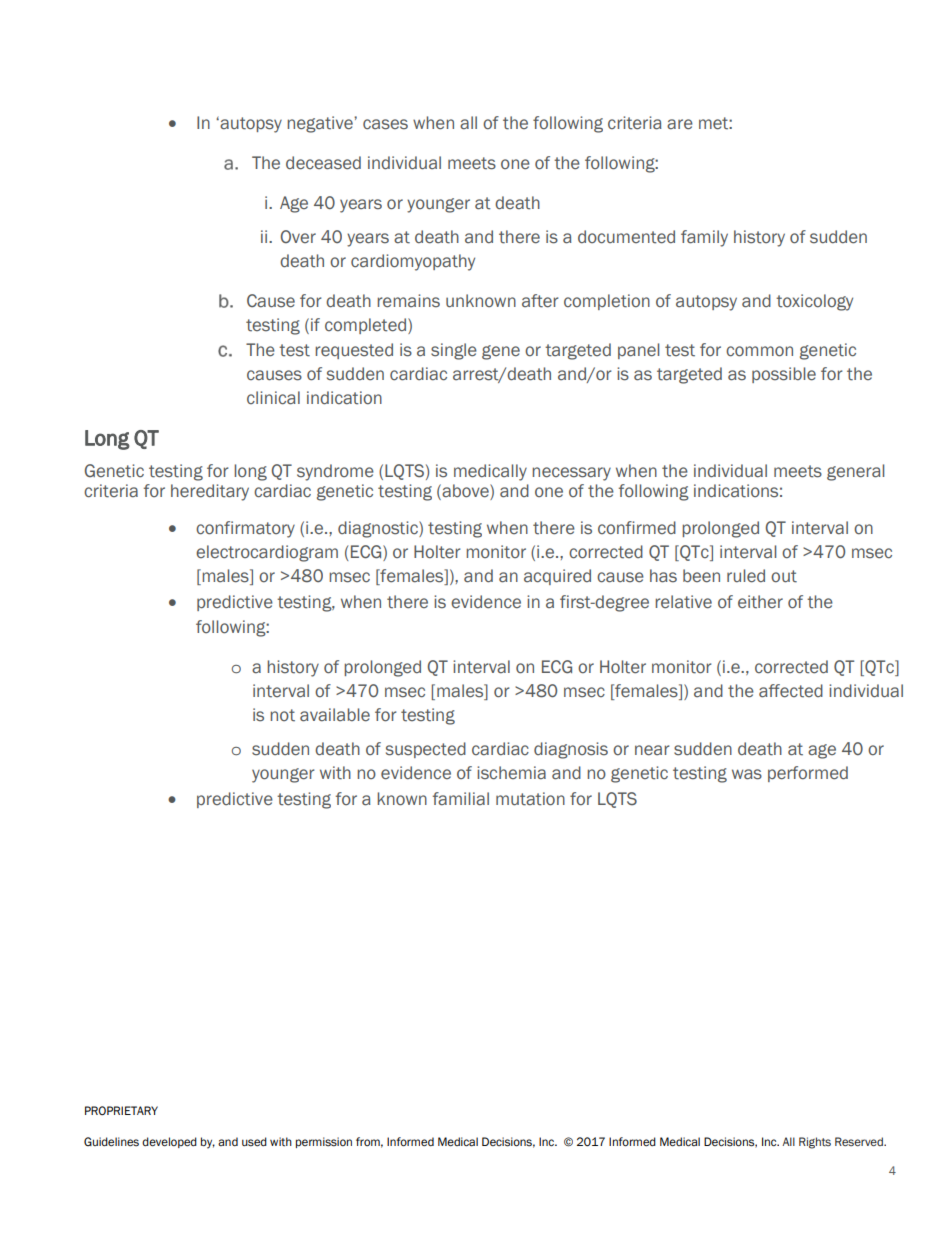 The width and height of the image is (952, 1233). What do you see at coordinates (557, 577) in the image?
I see `acquired` at bounding box center [557, 577].
